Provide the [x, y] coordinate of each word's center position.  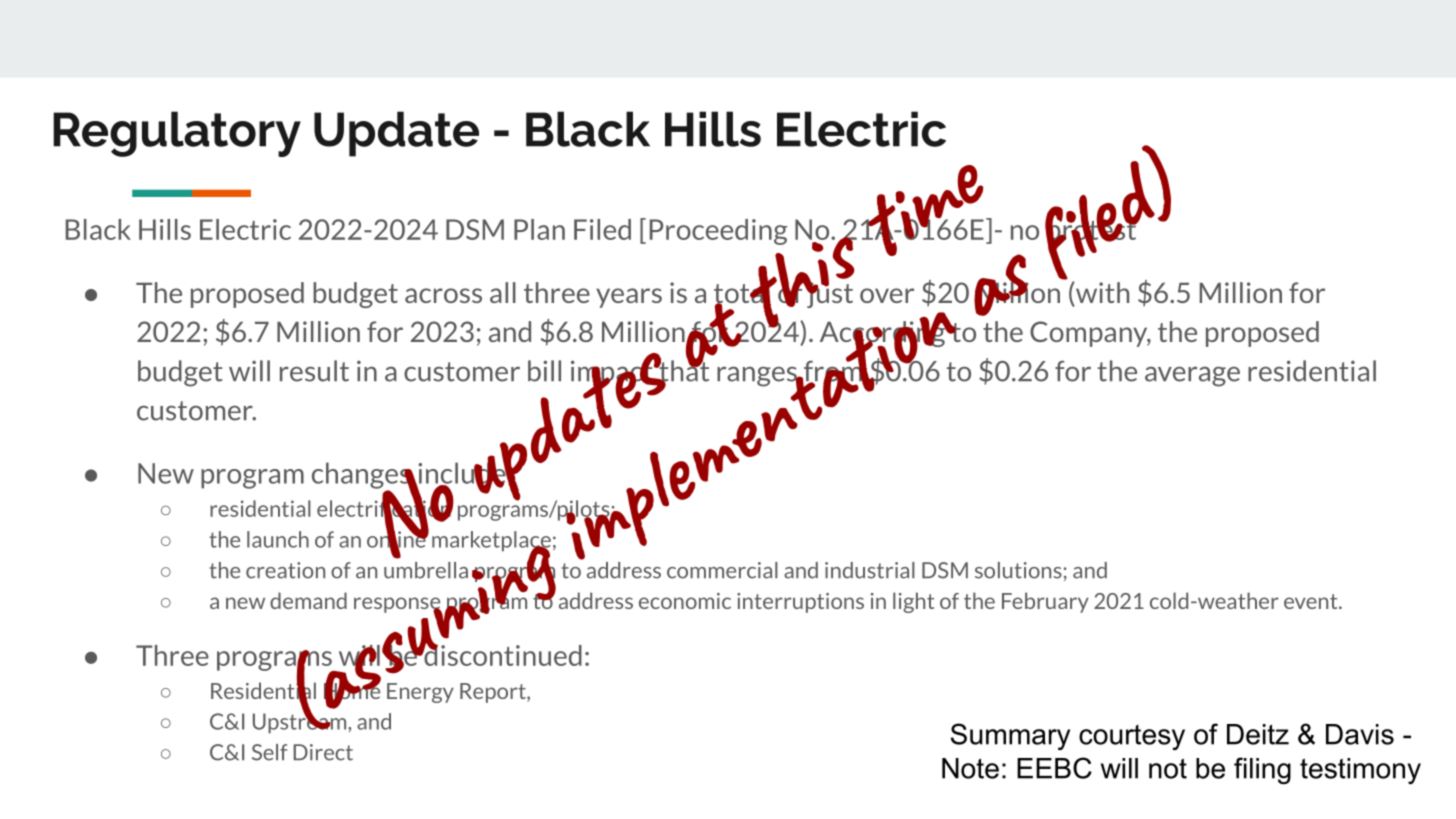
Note [970, 768]
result [314, 371]
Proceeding [718, 232]
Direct [323, 752]
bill [544, 371]
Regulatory [177, 134]
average [1192, 376]
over [887, 295]
